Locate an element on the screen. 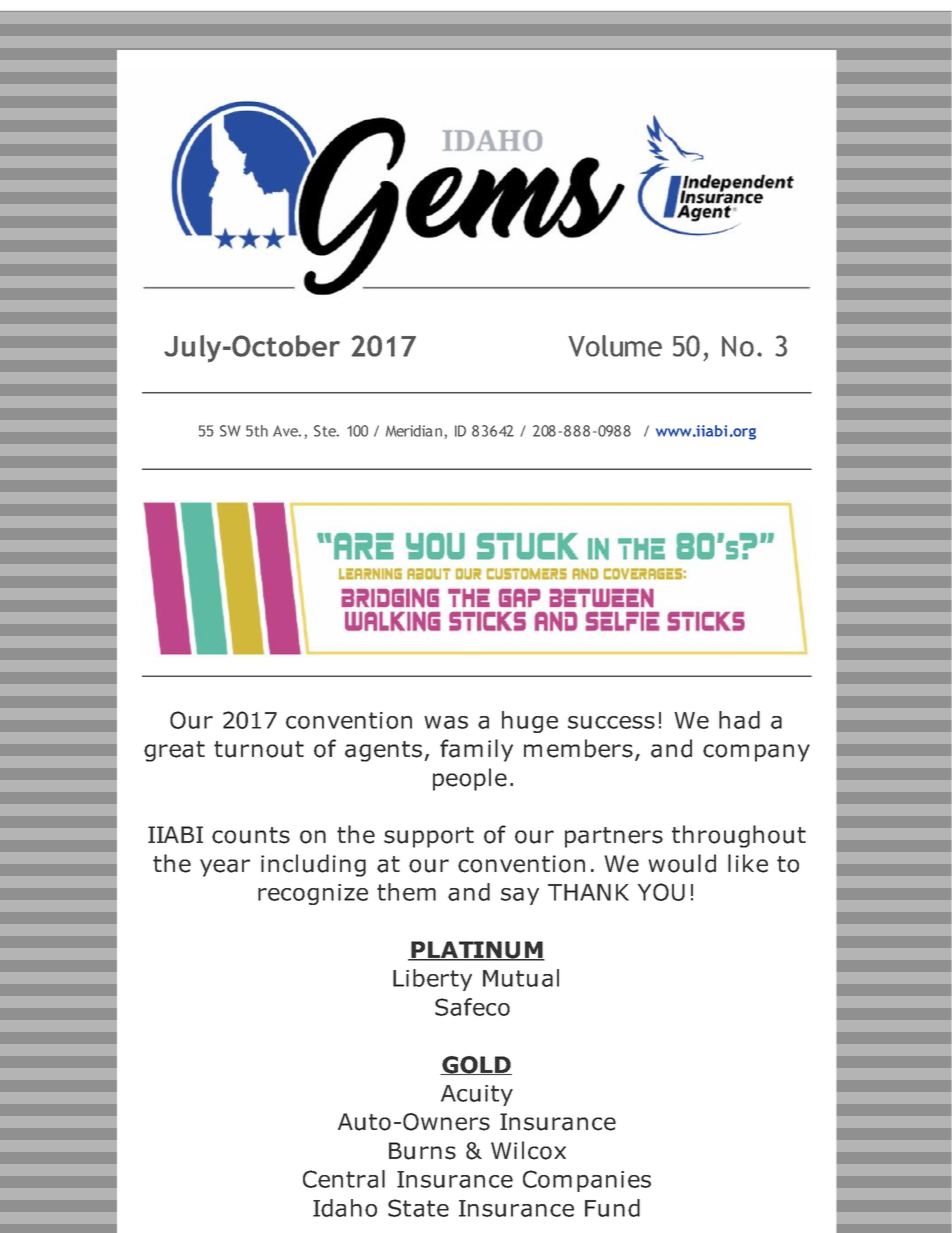 This screenshot has height=1233, width=952. YOU is located at coordinates (661, 892).
